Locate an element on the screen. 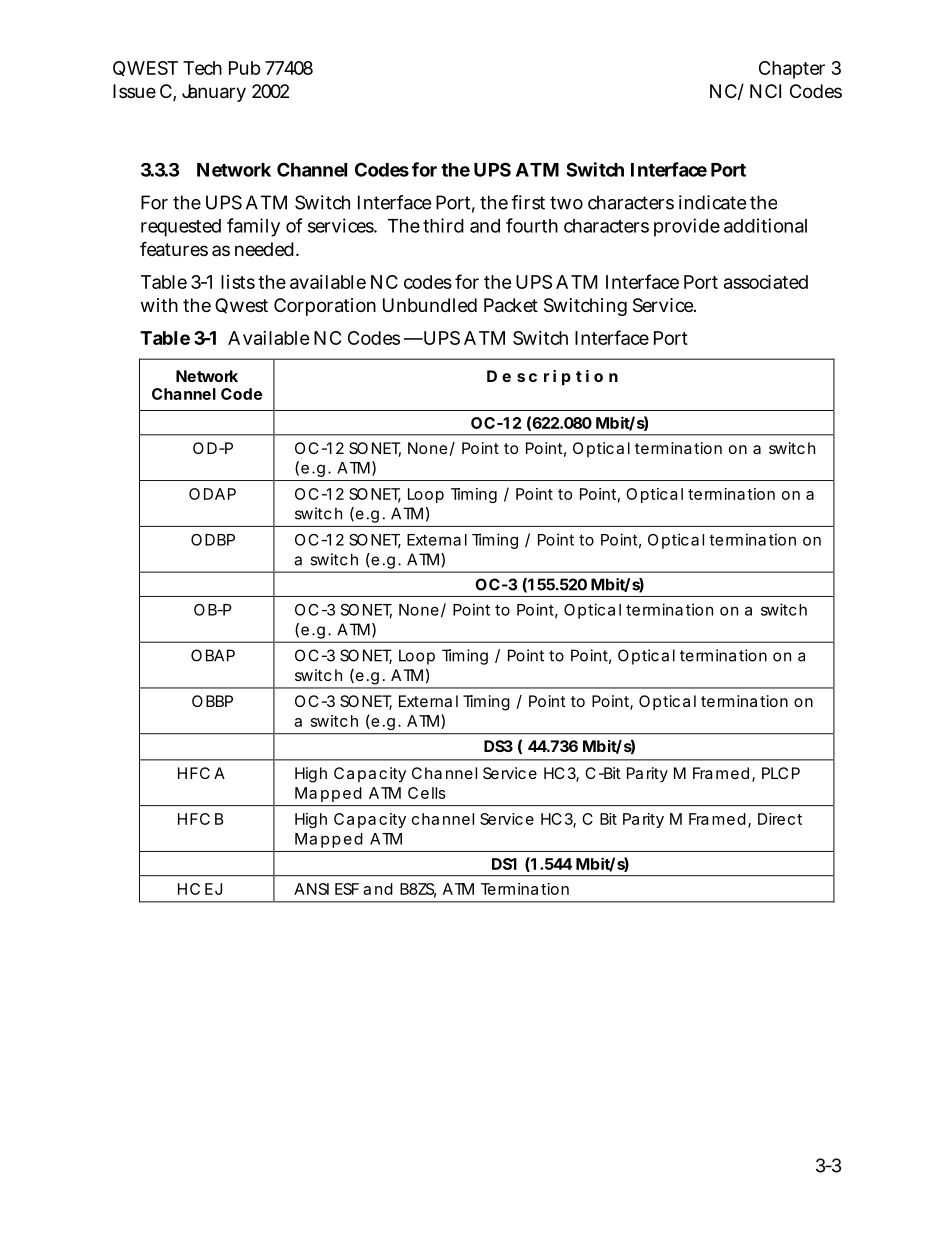 The height and width of the screenshot is (1233, 952). ANSI is located at coordinates (311, 889).
